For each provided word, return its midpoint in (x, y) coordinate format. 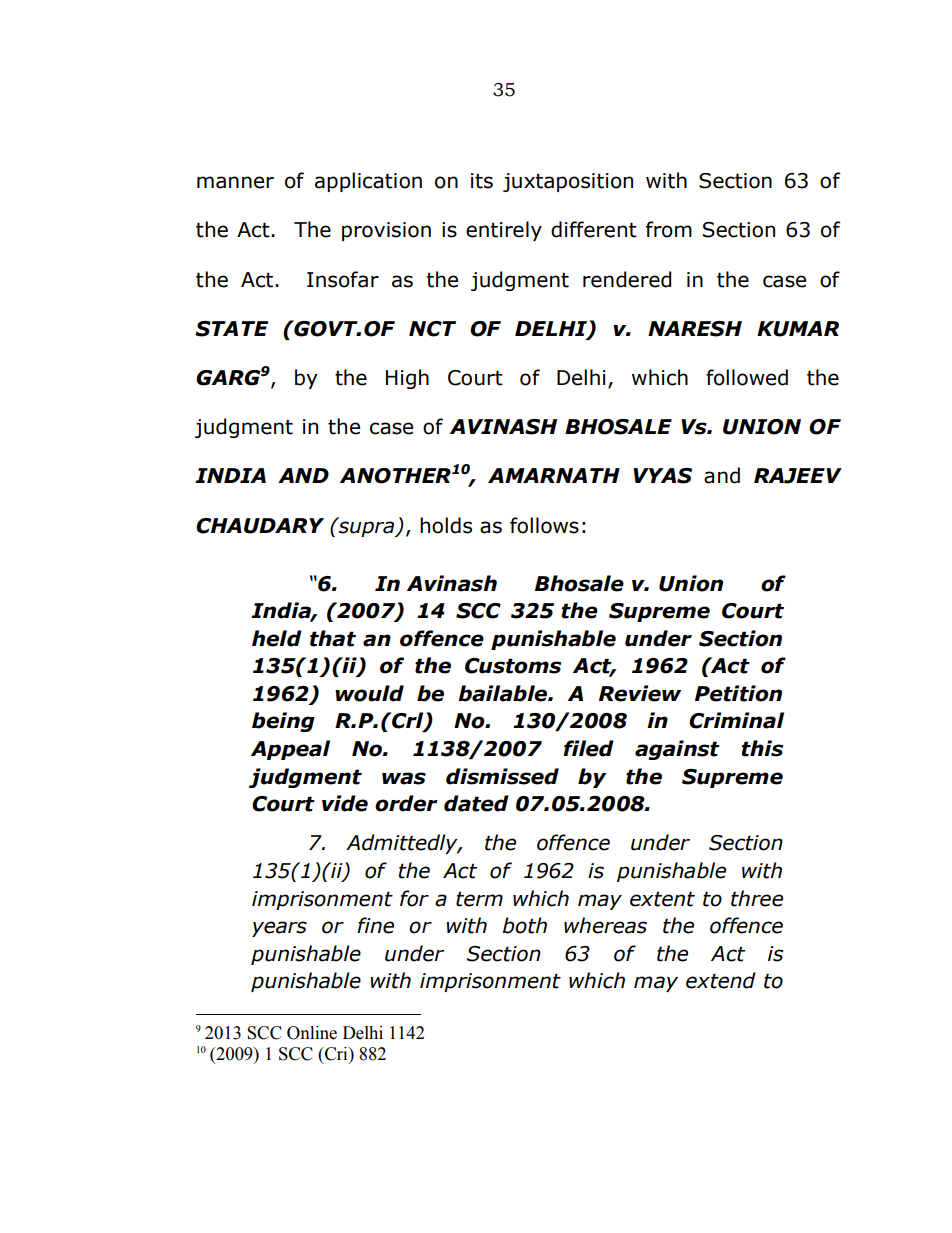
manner (235, 182)
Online (312, 1033)
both (525, 925)
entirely (504, 231)
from (669, 229)
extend (721, 980)
